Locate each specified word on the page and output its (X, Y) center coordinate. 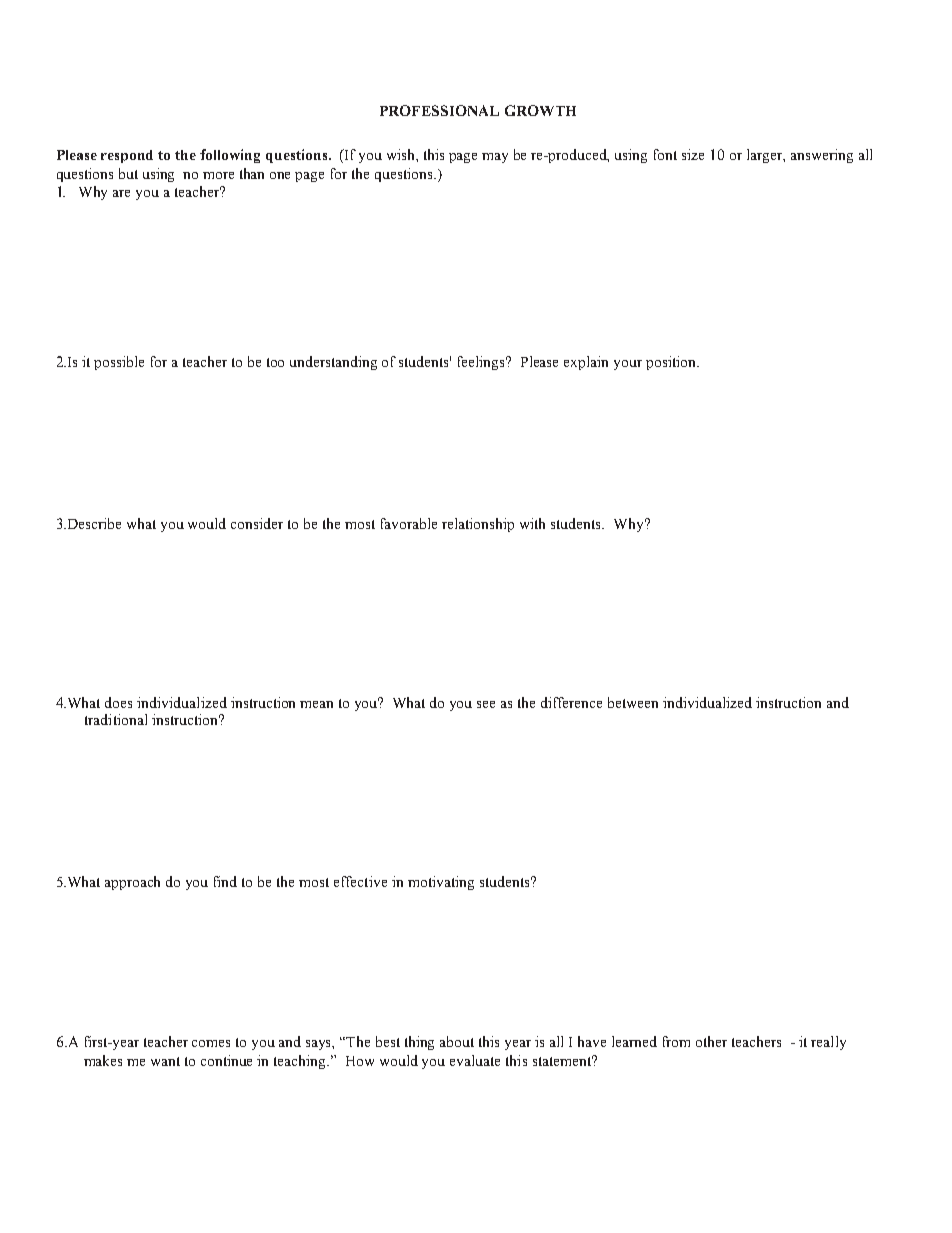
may (495, 158)
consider (257, 523)
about (457, 1041)
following (230, 156)
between (633, 702)
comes (211, 1043)
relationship (478, 525)
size (693, 154)
